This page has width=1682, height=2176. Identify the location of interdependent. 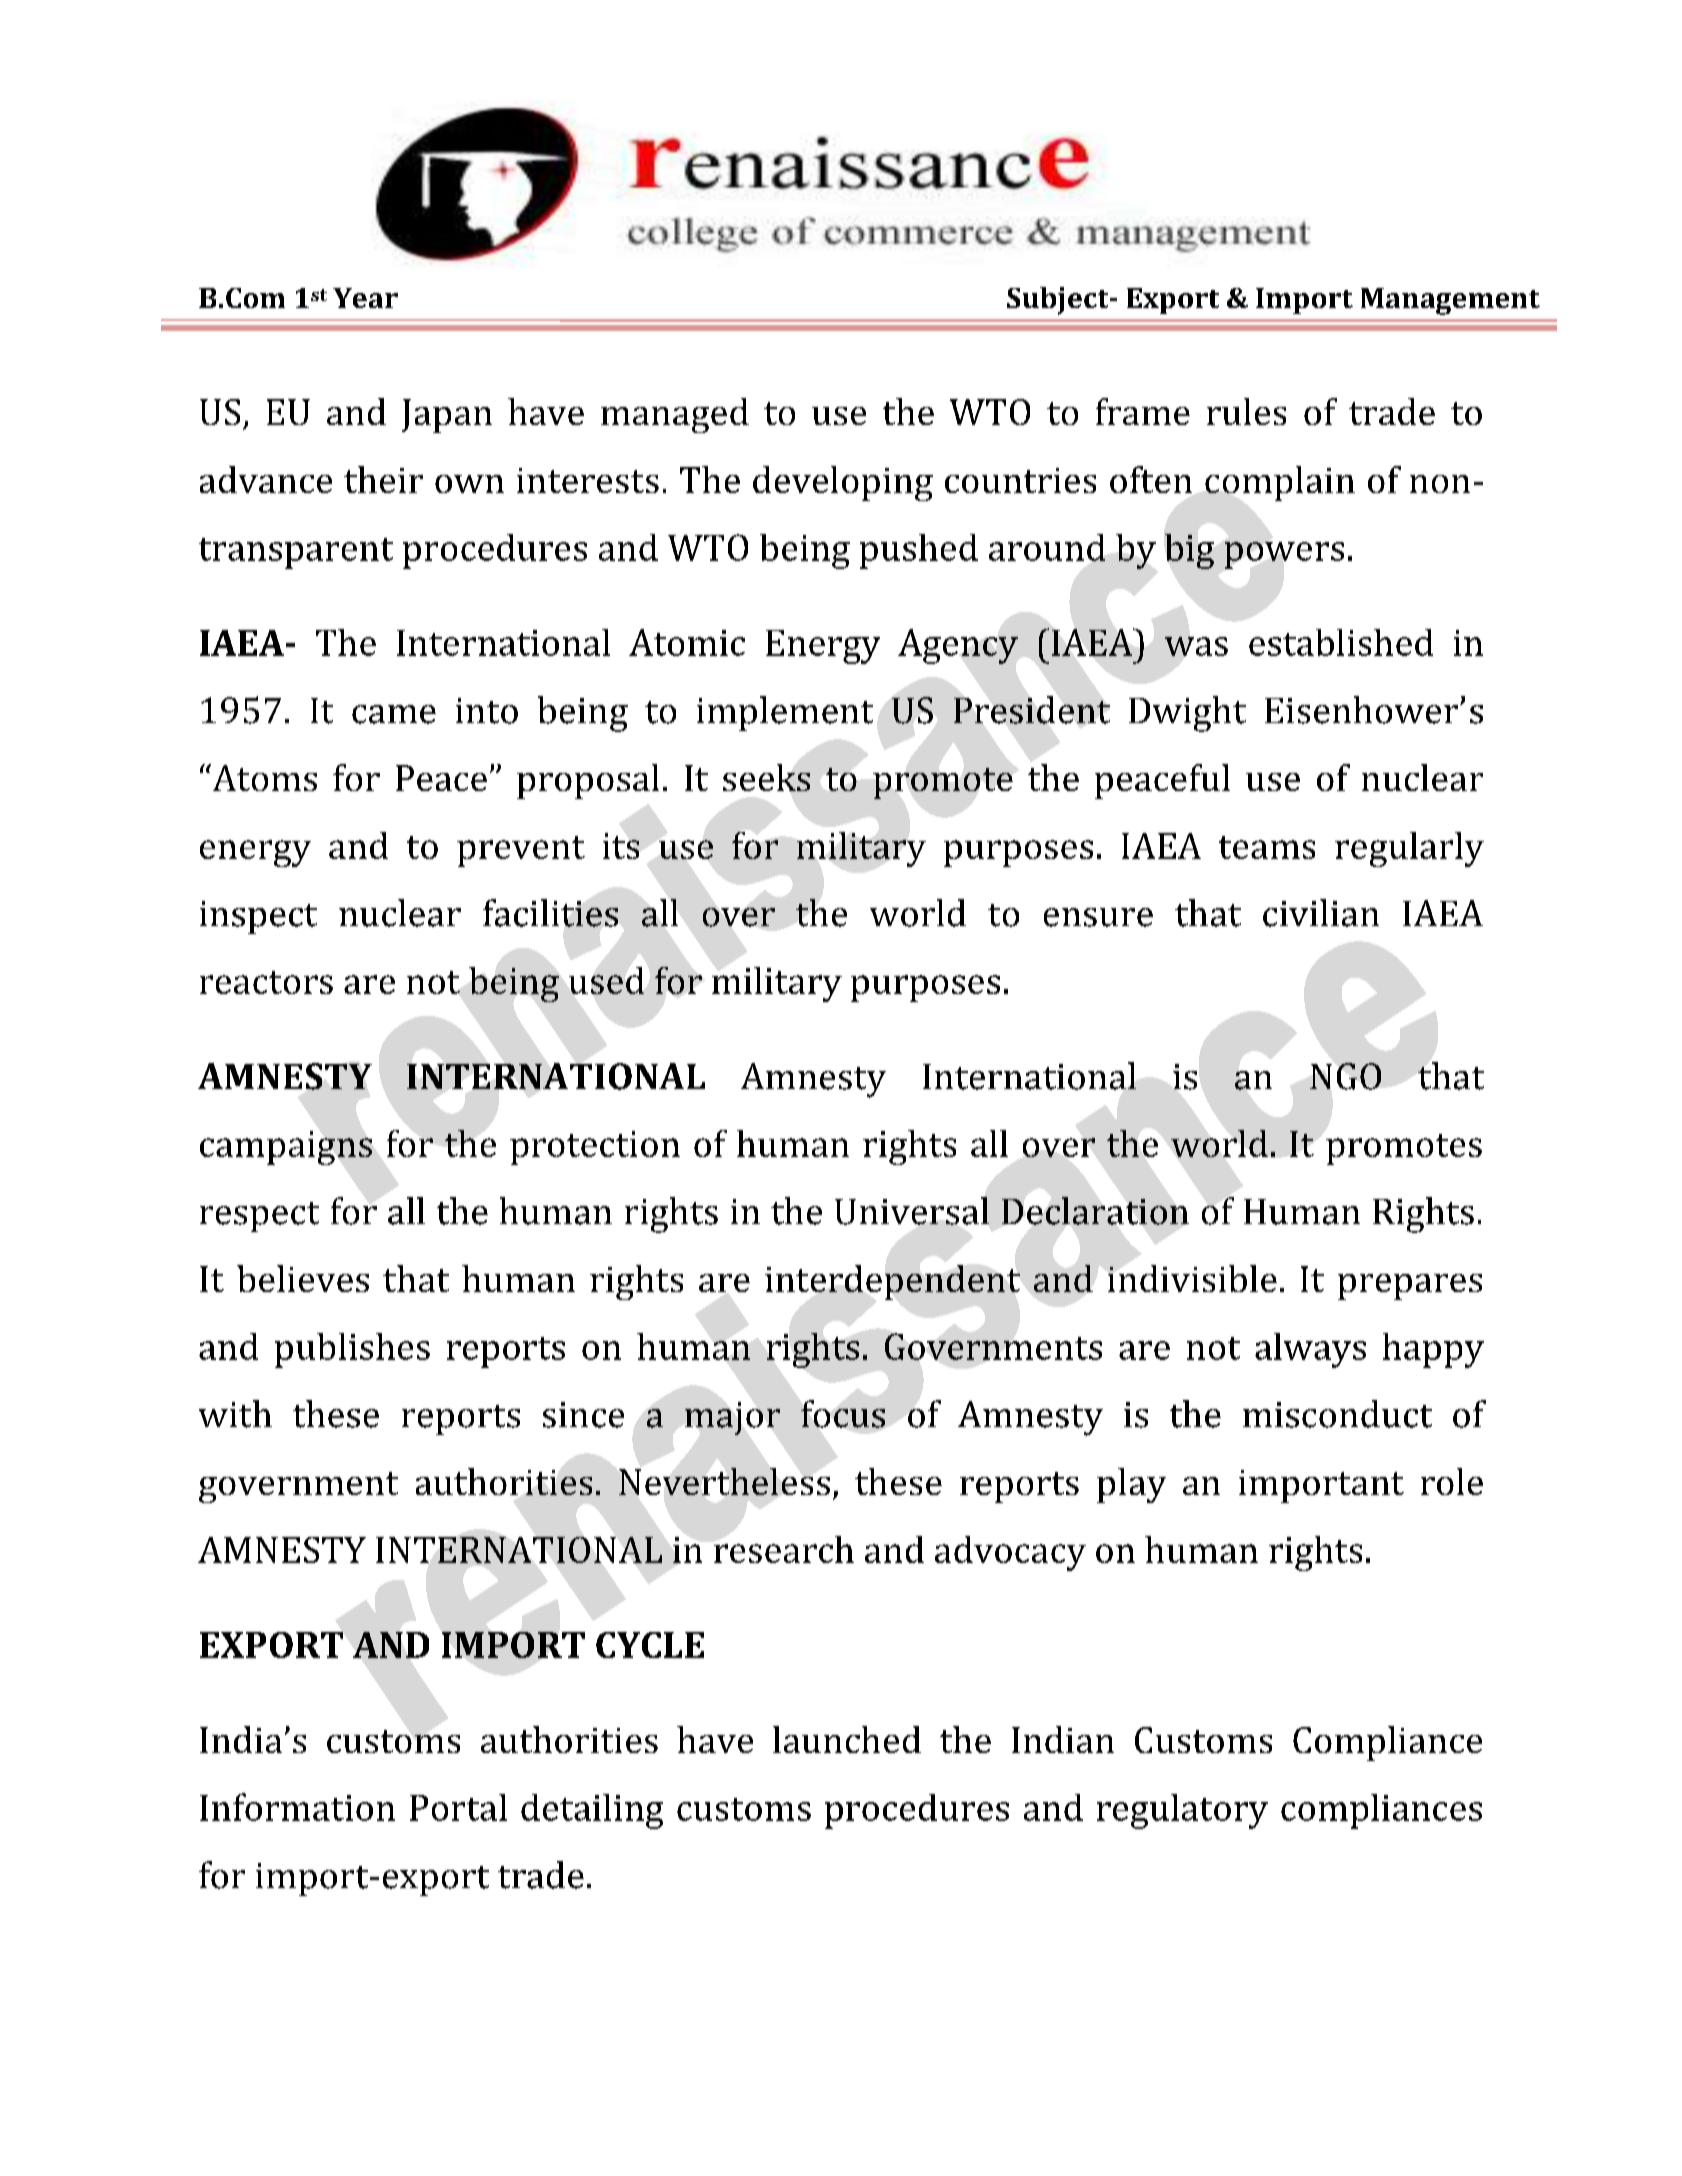
(892, 1282).
